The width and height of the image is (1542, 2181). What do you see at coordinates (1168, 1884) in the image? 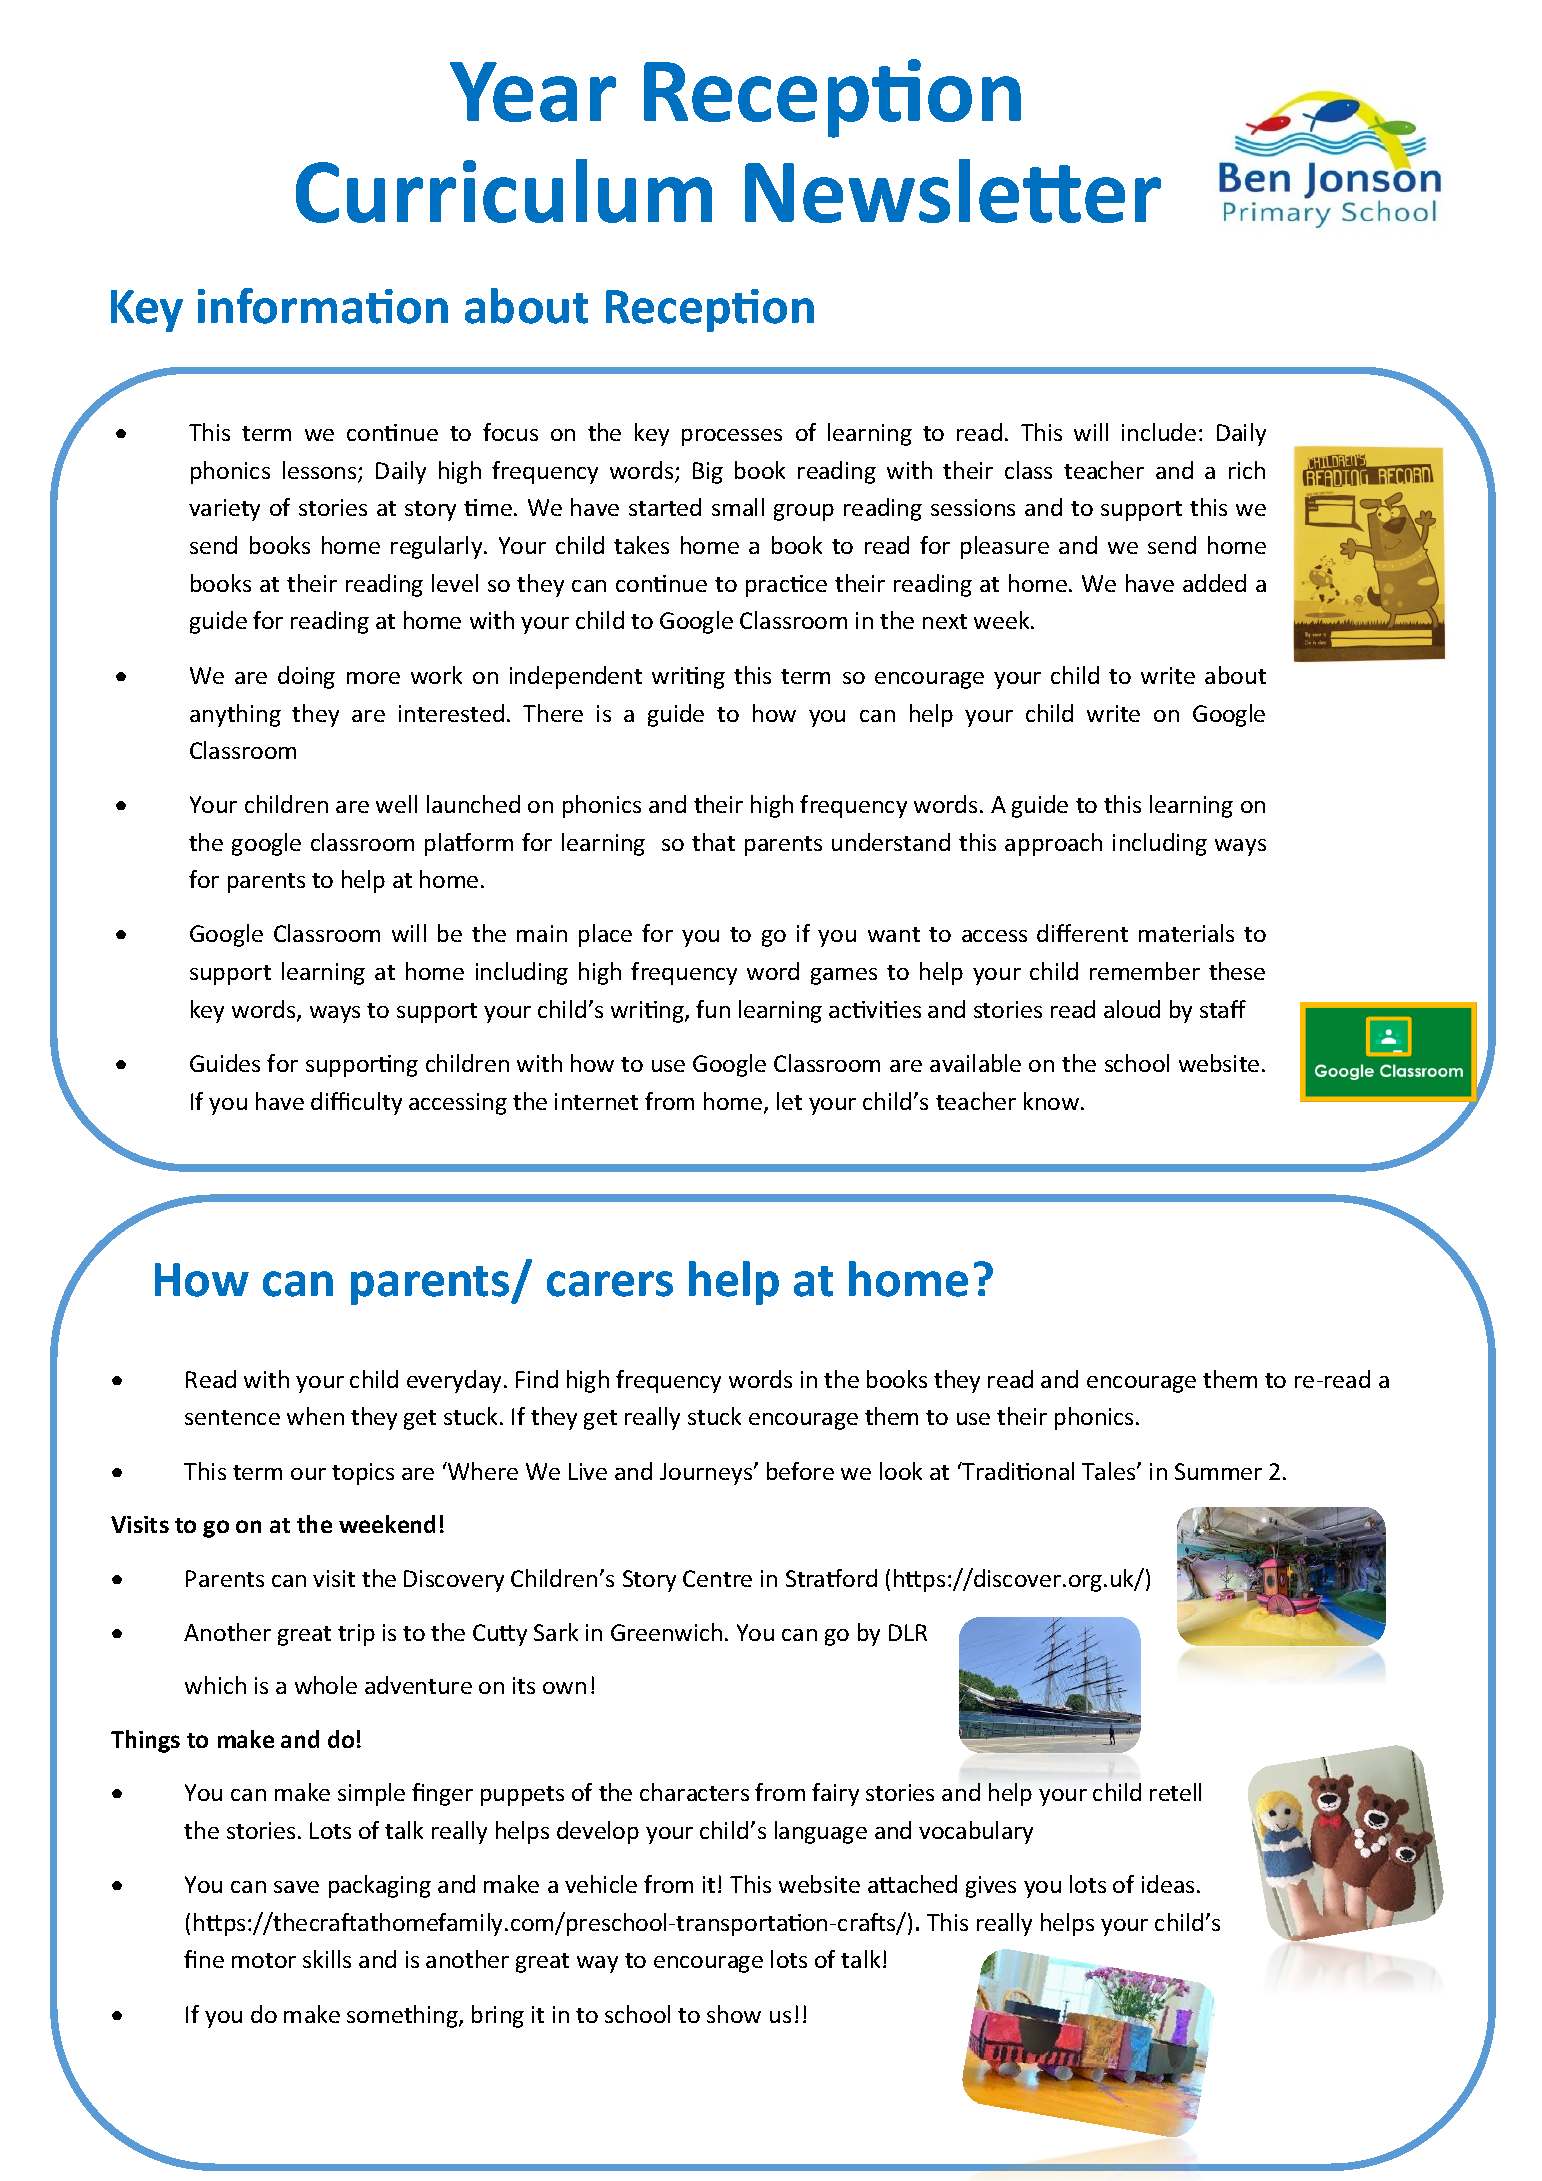
I see `ideas` at bounding box center [1168, 1884].
